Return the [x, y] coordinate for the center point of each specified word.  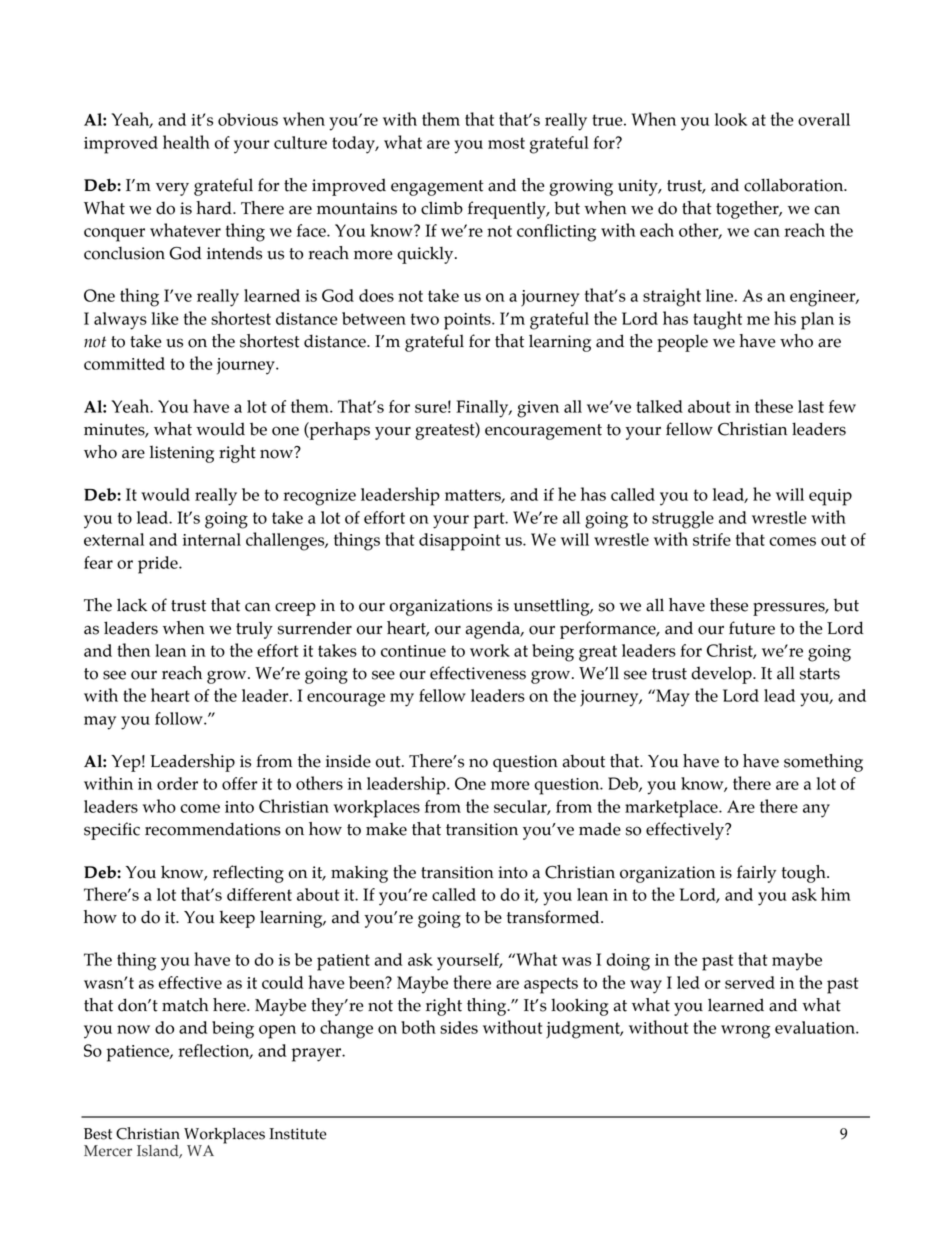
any [816, 811]
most [506, 143]
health [186, 142]
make [386, 829]
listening [182, 454]
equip [830, 497]
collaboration [795, 185]
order [177, 783]
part [490, 520]
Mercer [108, 1151]
